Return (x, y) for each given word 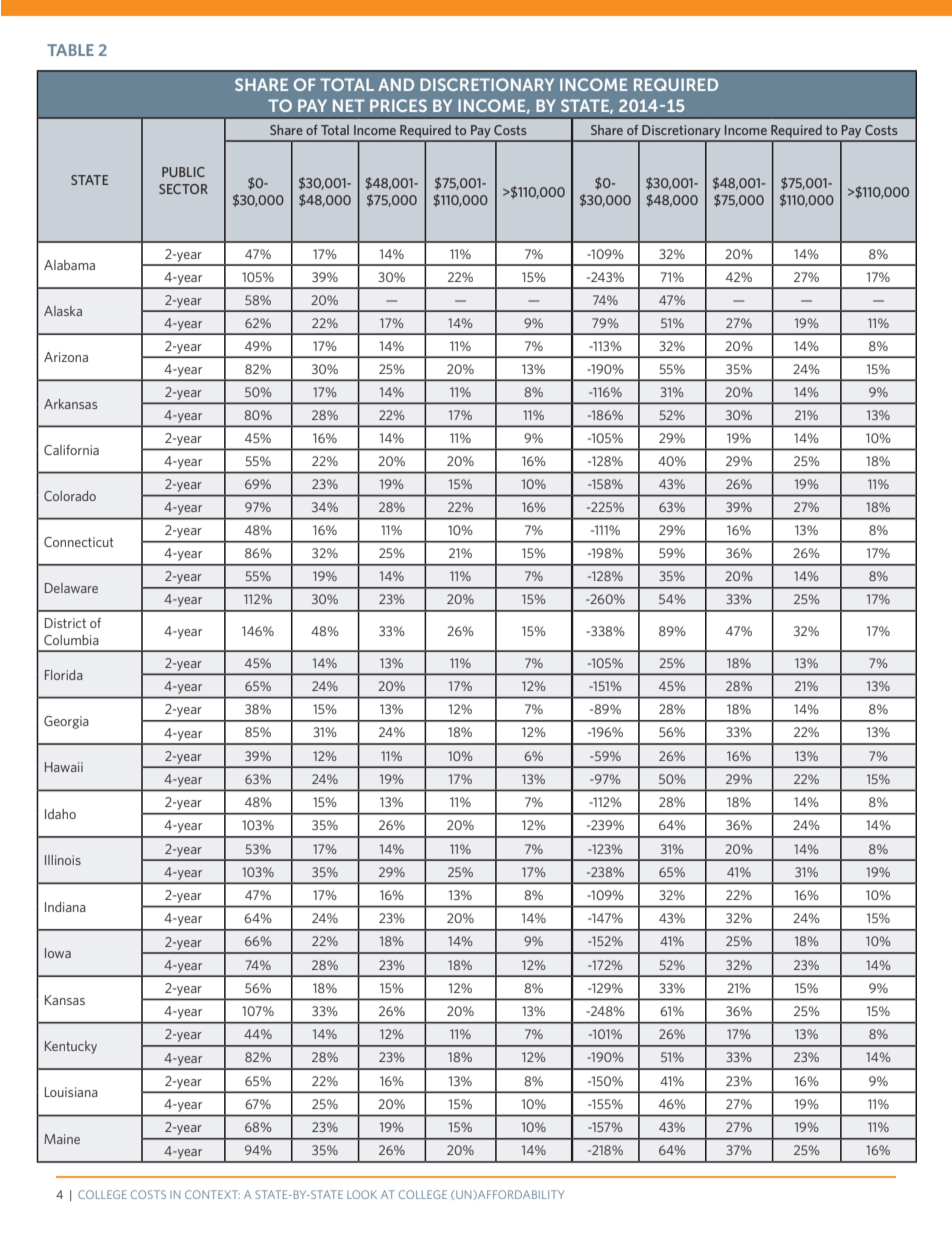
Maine (62, 1139)
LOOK (362, 1194)
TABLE (70, 50)
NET (349, 105)
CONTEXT (212, 1194)
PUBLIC (183, 172)
